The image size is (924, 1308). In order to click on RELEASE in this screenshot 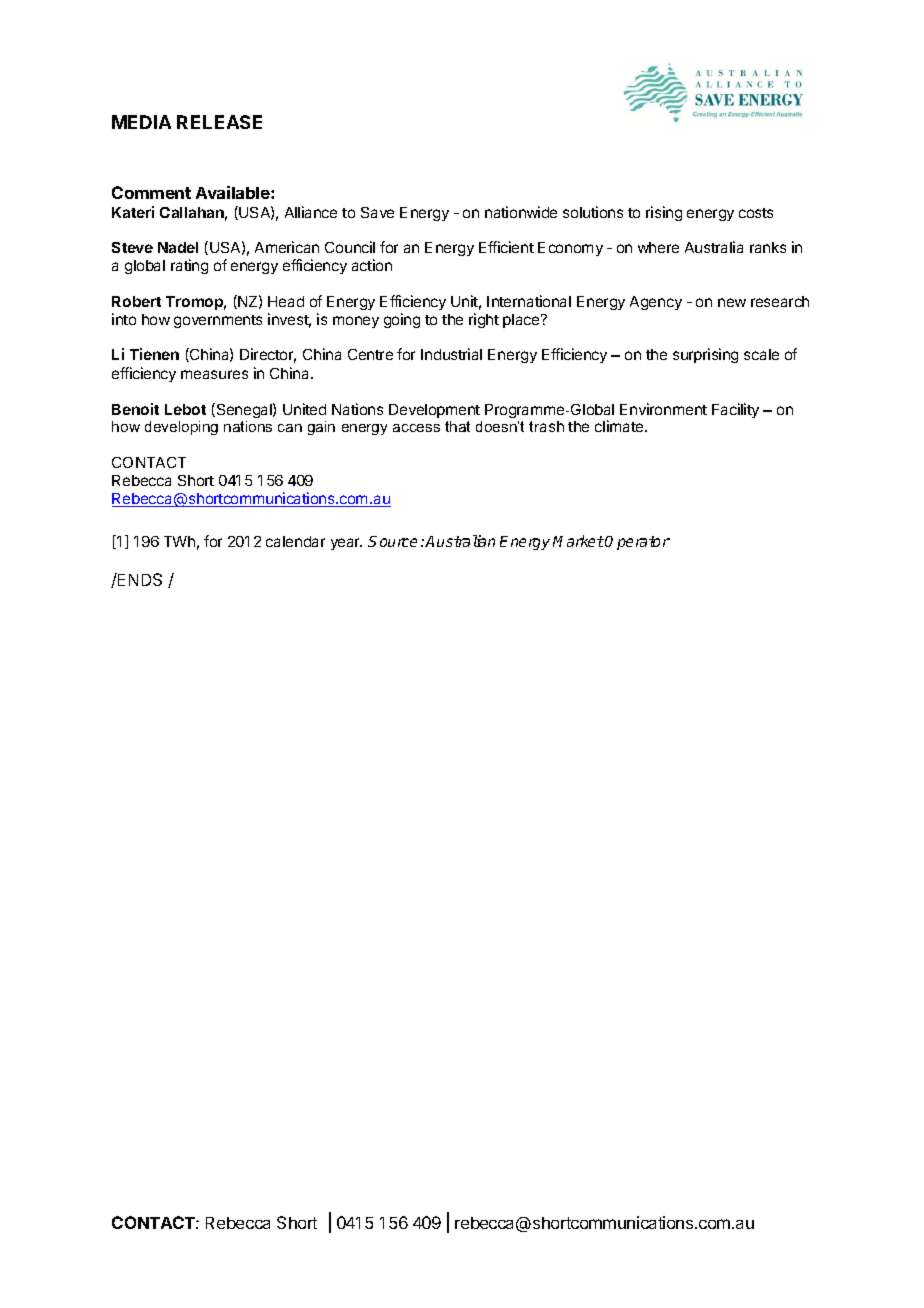, I will do `click(219, 122)`.
